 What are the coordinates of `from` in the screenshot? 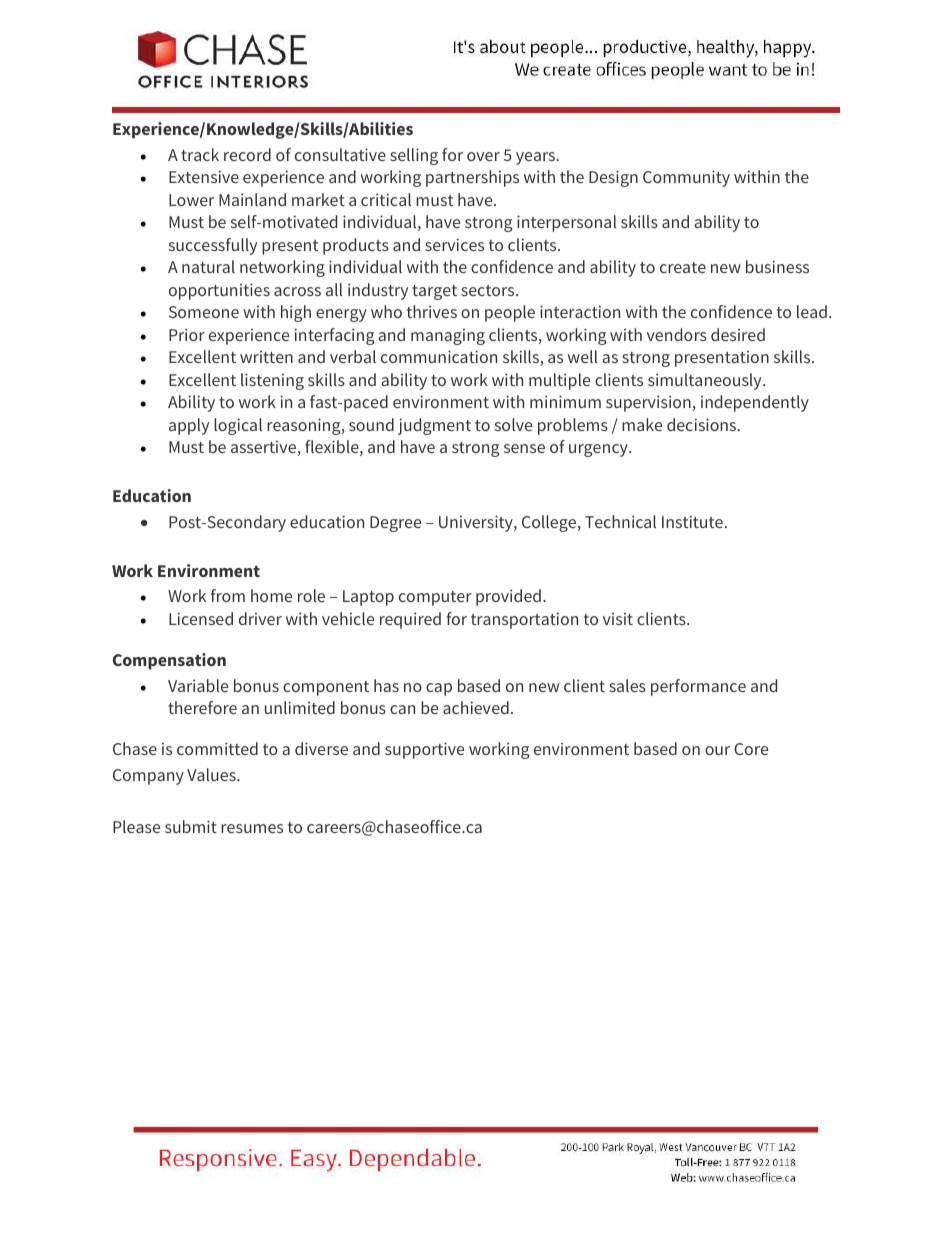 It's located at (228, 595).
